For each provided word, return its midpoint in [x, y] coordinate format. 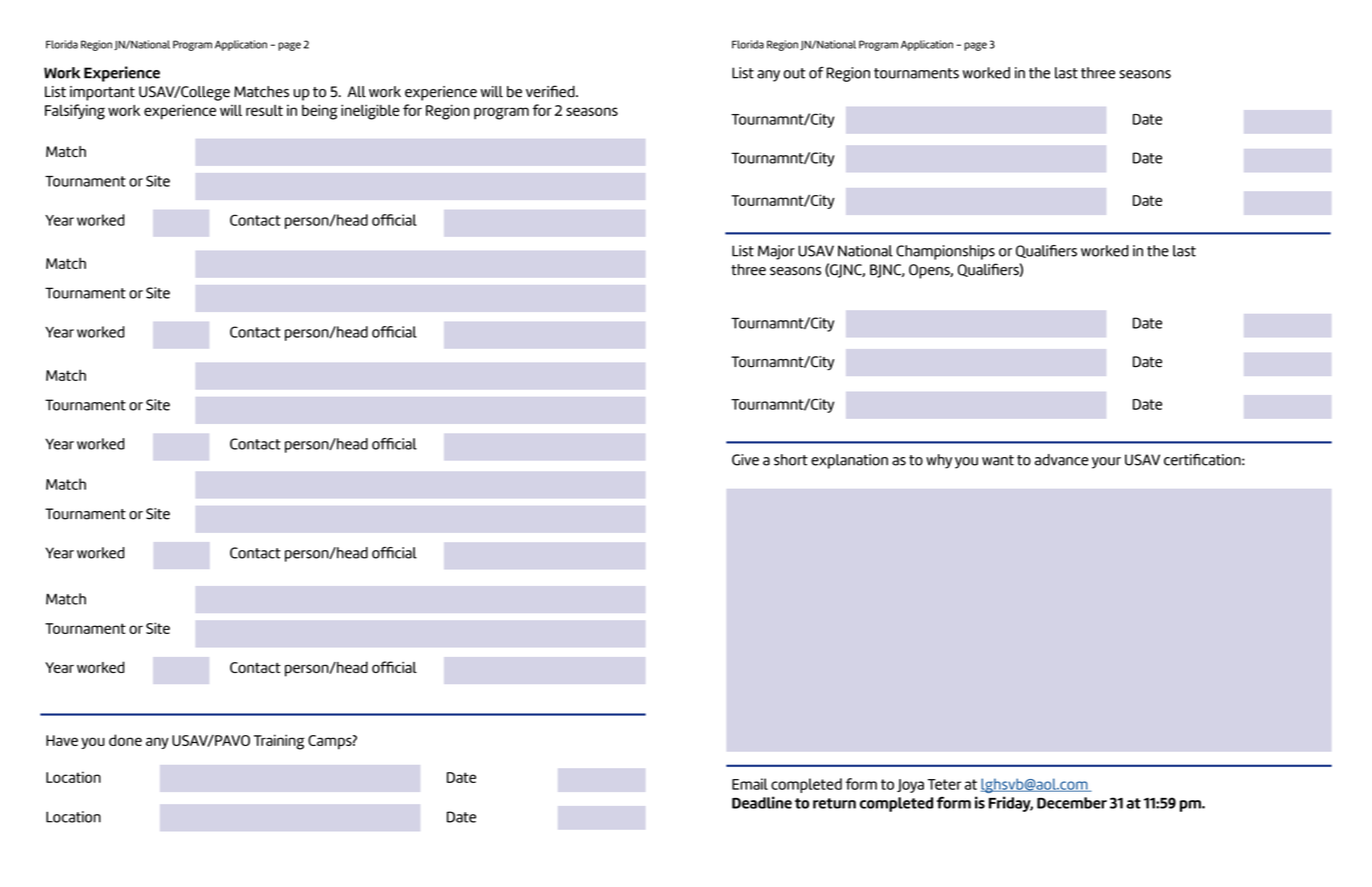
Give [745, 460]
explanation [849, 461]
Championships [945, 252]
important [102, 93]
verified [551, 91]
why [939, 461]
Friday [1011, 804]
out [795, 73]
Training [279, 742]
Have [62, 740]
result [264, 110]
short [791, 460]
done [125, 740]
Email [750, 784]
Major [776, 252]
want [998, 460]
